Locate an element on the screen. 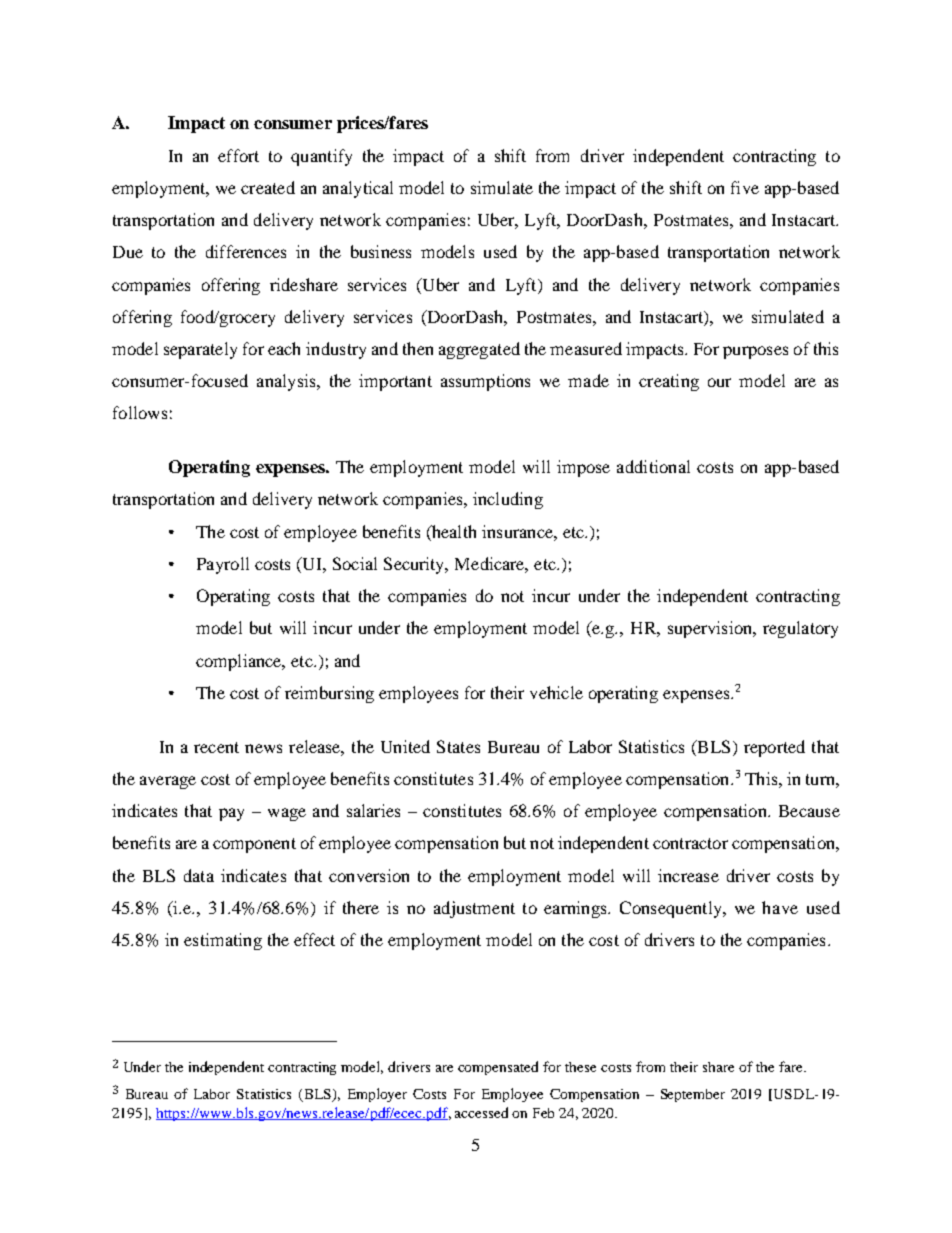 The image size is (952, 1233). supervision is located at coordinates (711, 629).
